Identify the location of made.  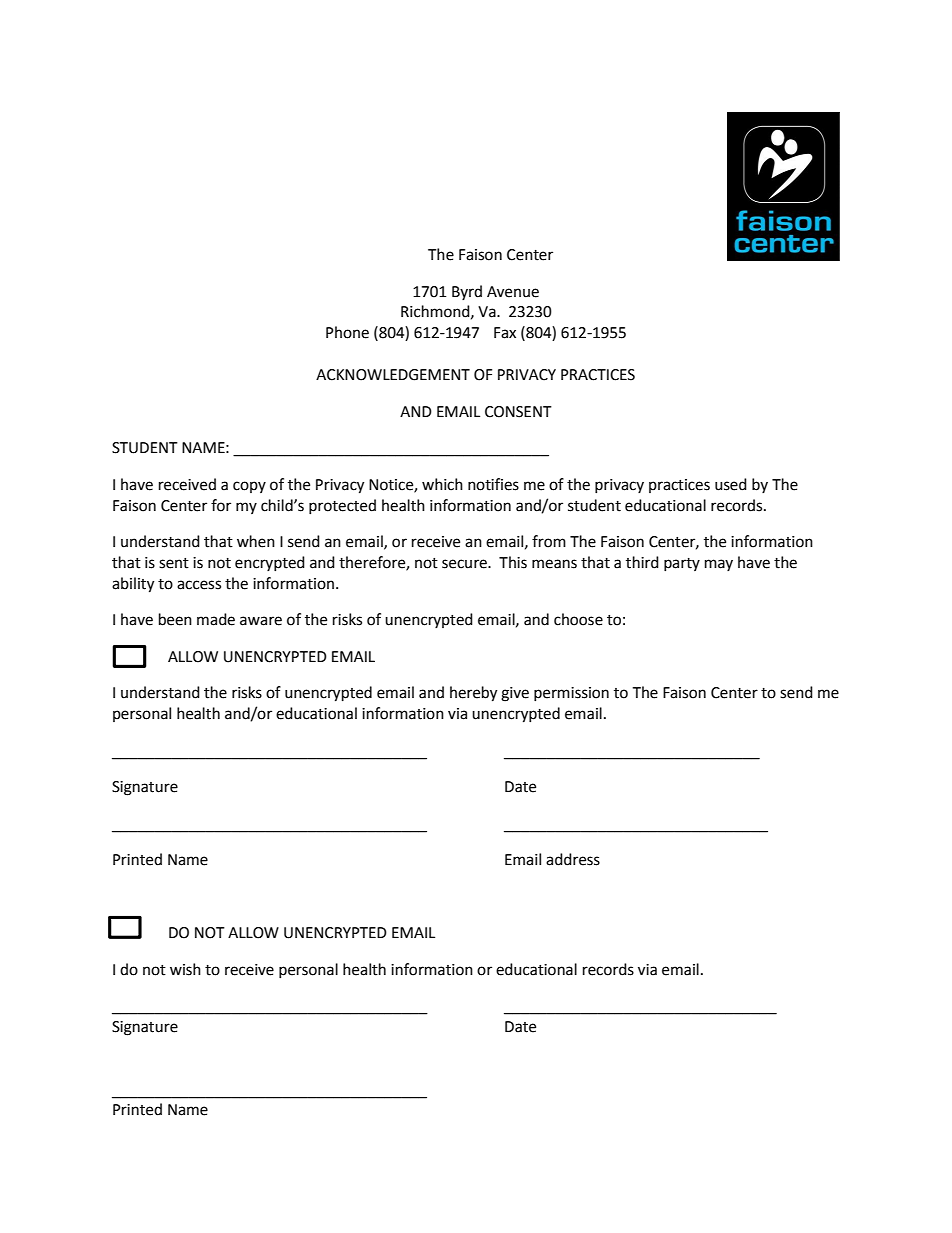
(216, 619).
